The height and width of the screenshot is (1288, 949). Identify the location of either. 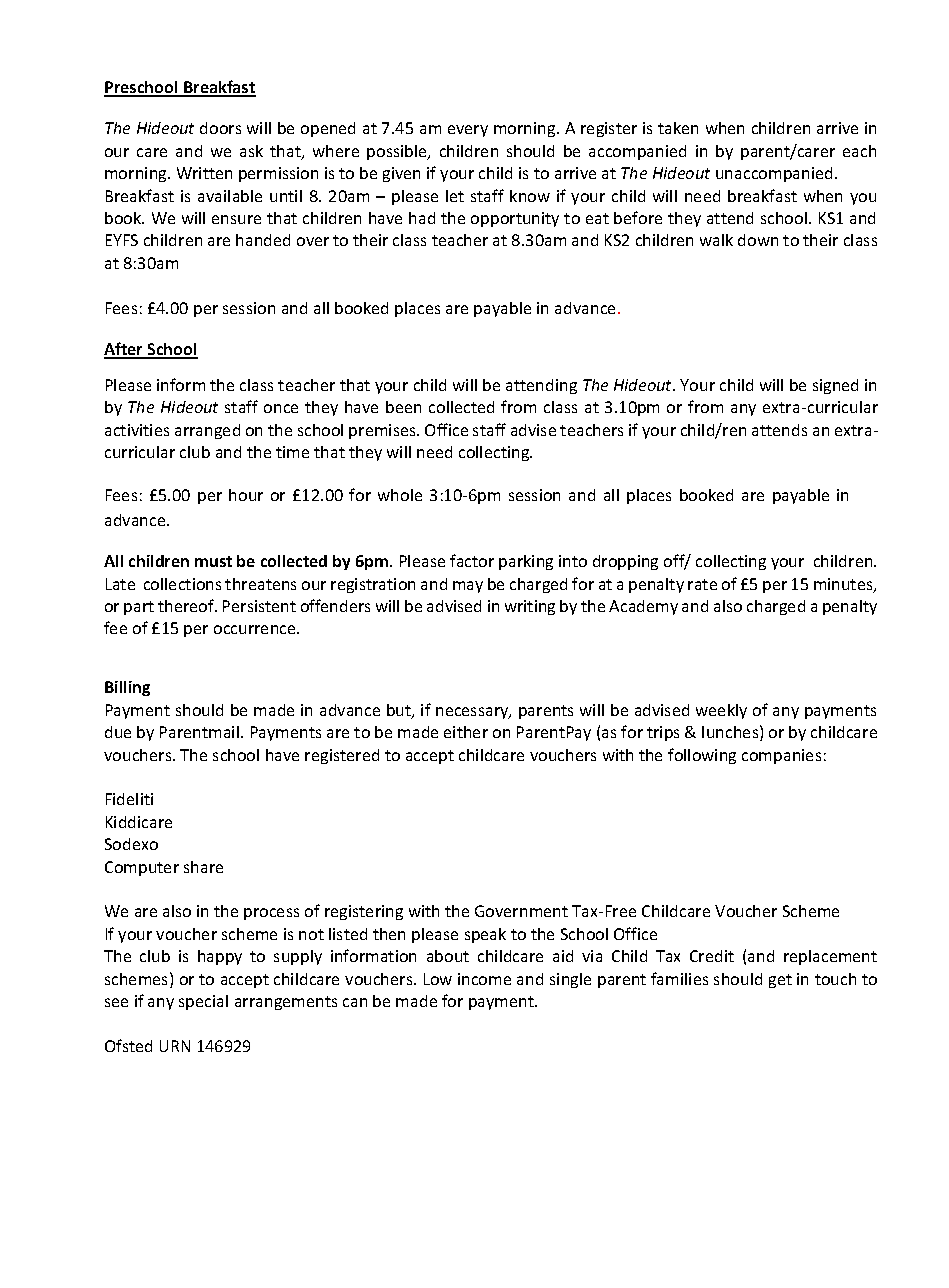
(466, 732).
